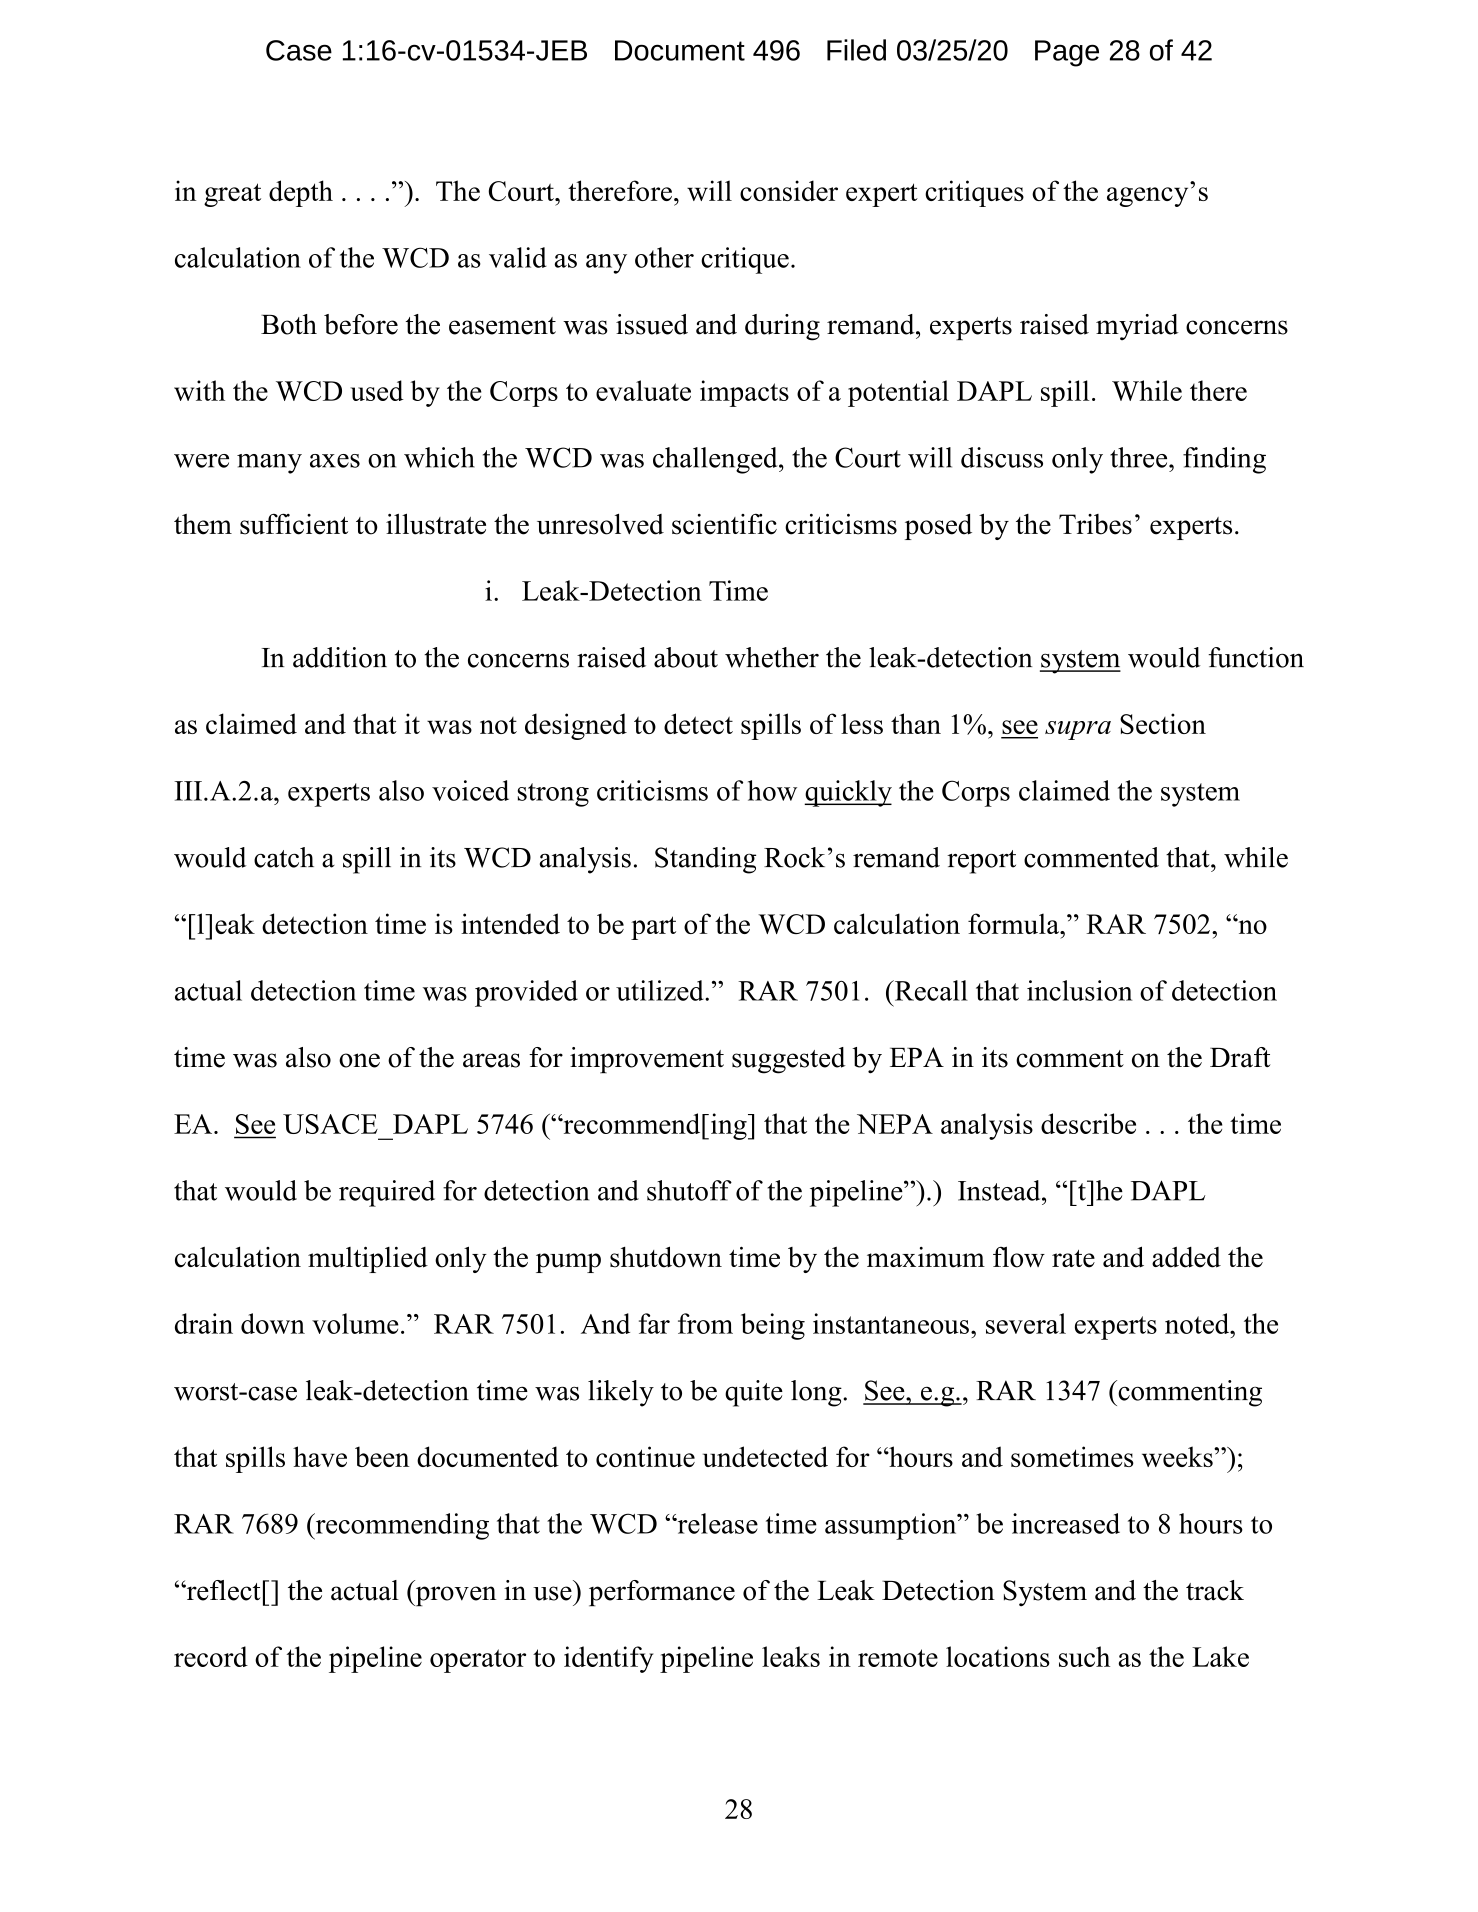 The image size is (1478, 1912). I want to click on noted, so click(1198, 1323).
